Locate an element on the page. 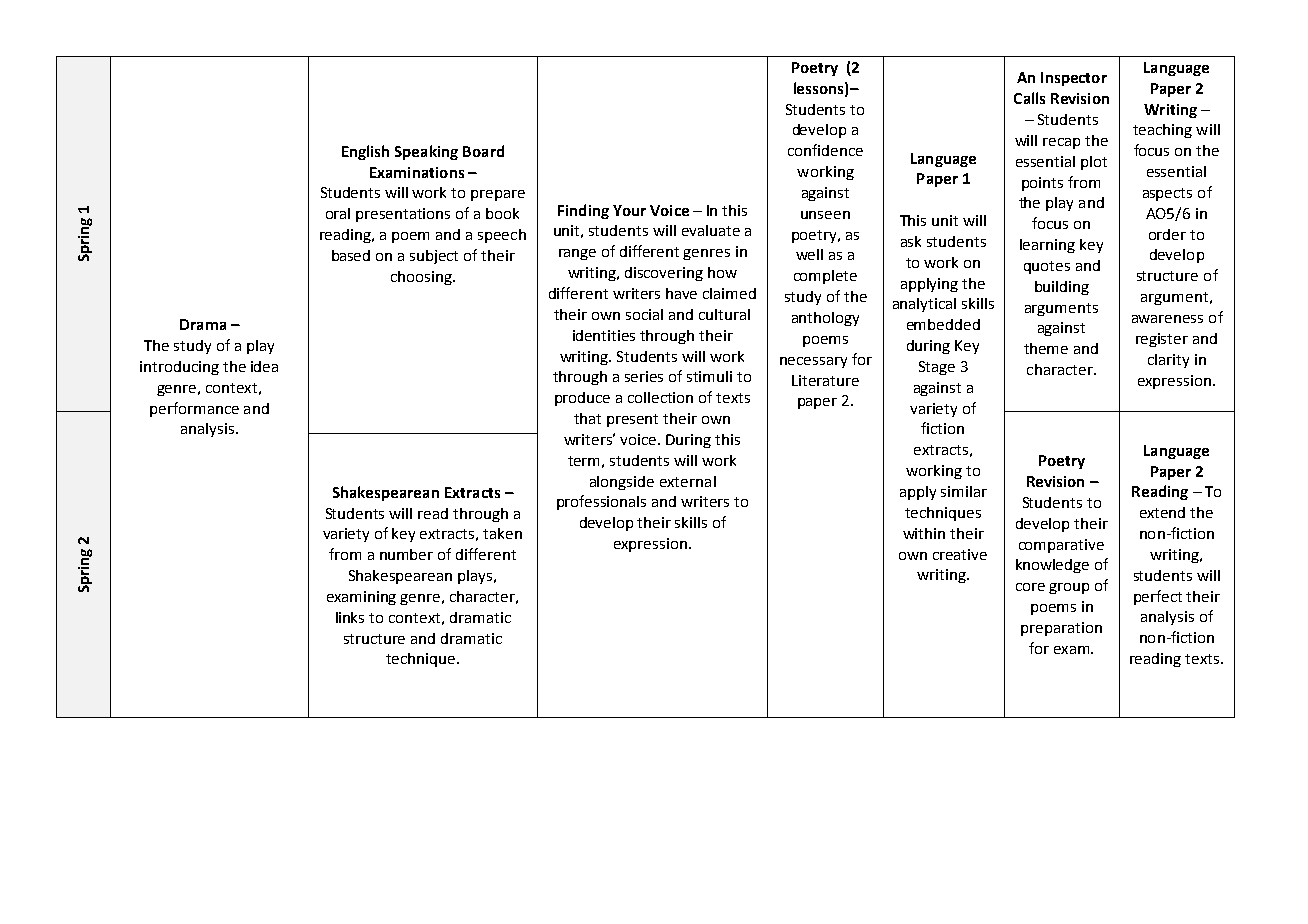 This page has width=1308, height=924. taken is located at coordinates (502, 533).
